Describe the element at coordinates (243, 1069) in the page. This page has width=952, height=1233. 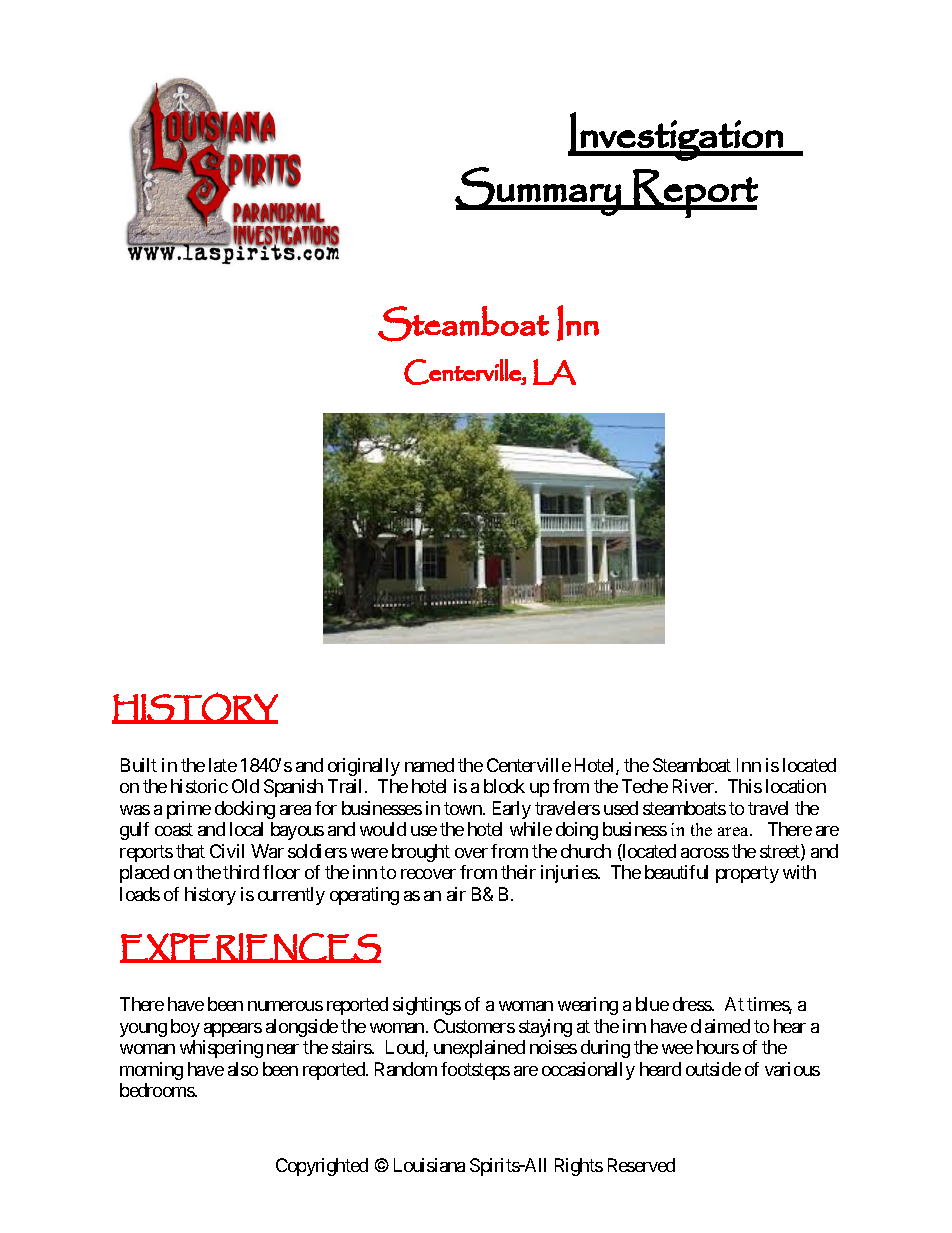
I see `also` at that location.
